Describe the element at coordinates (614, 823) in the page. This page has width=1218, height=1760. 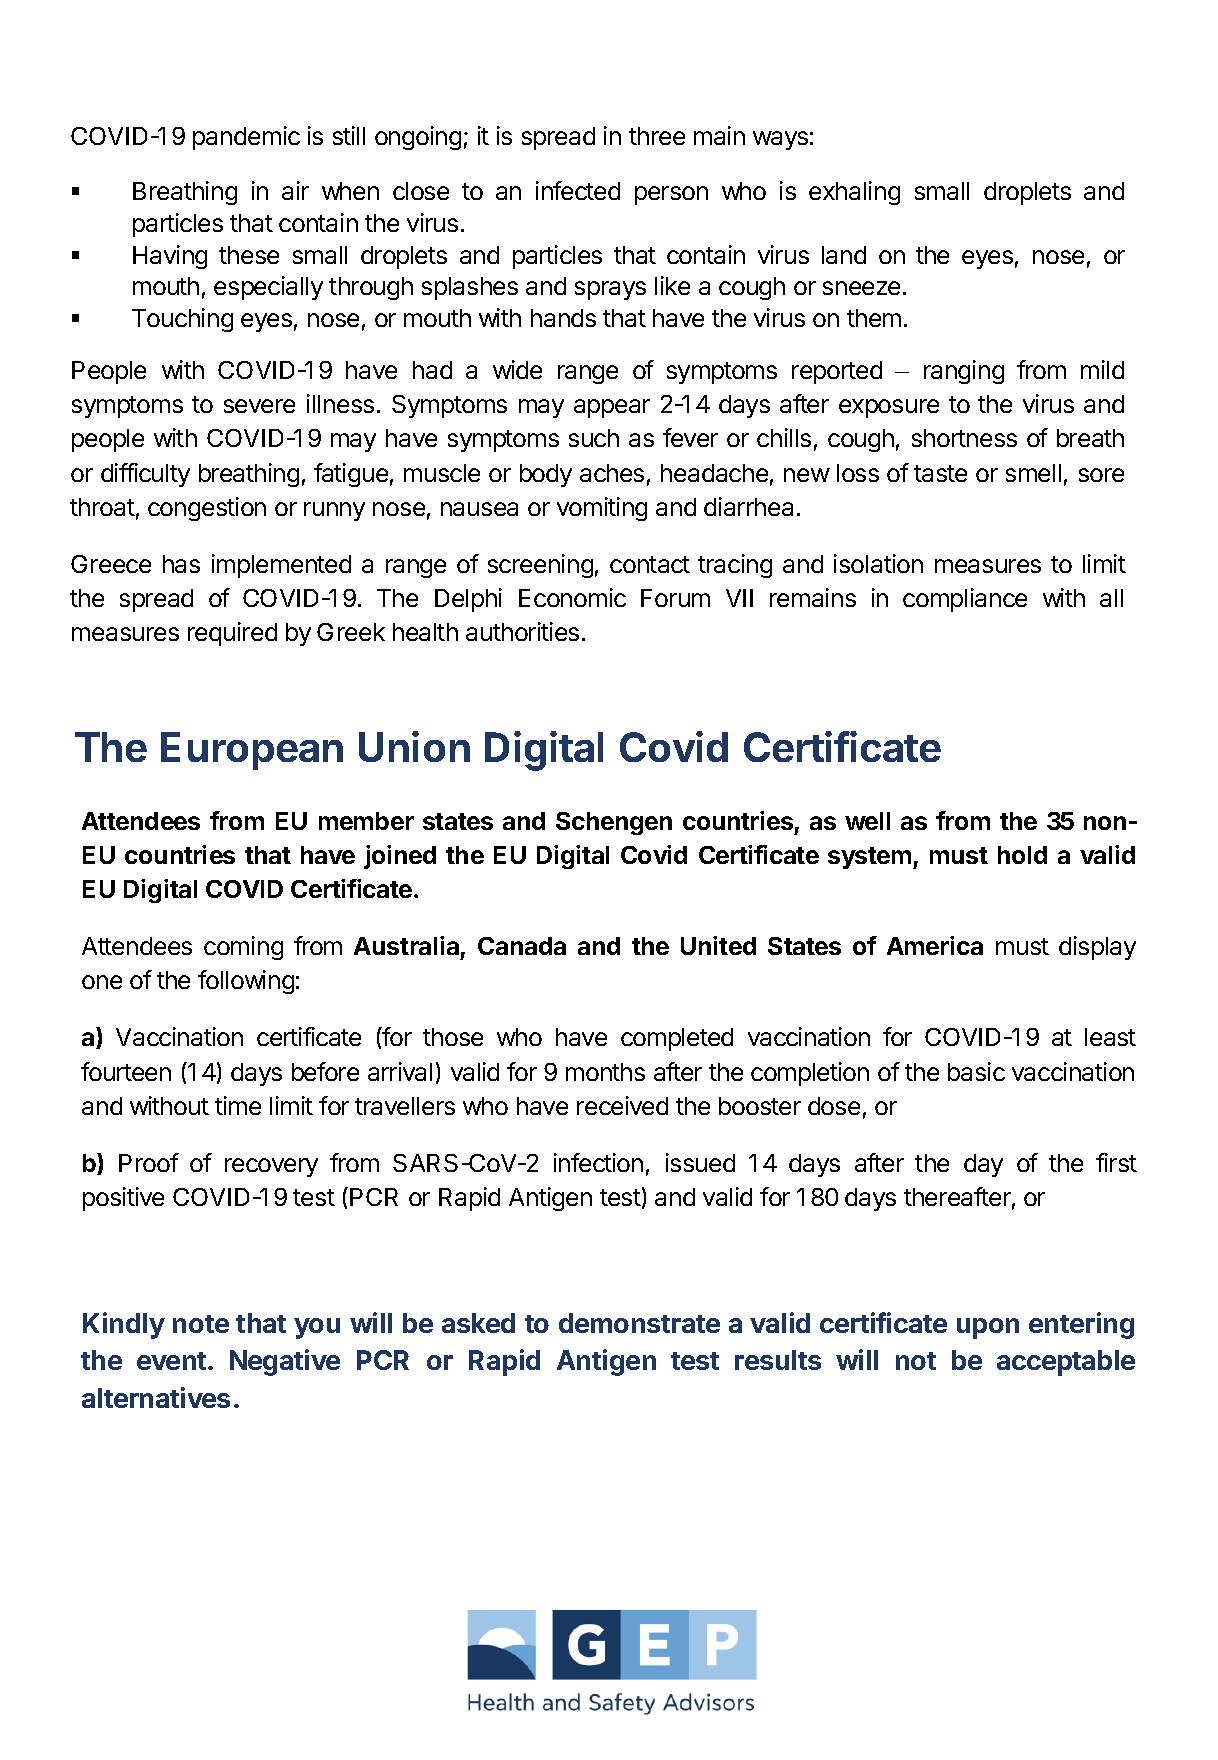
I see `Schengen` at that location.
